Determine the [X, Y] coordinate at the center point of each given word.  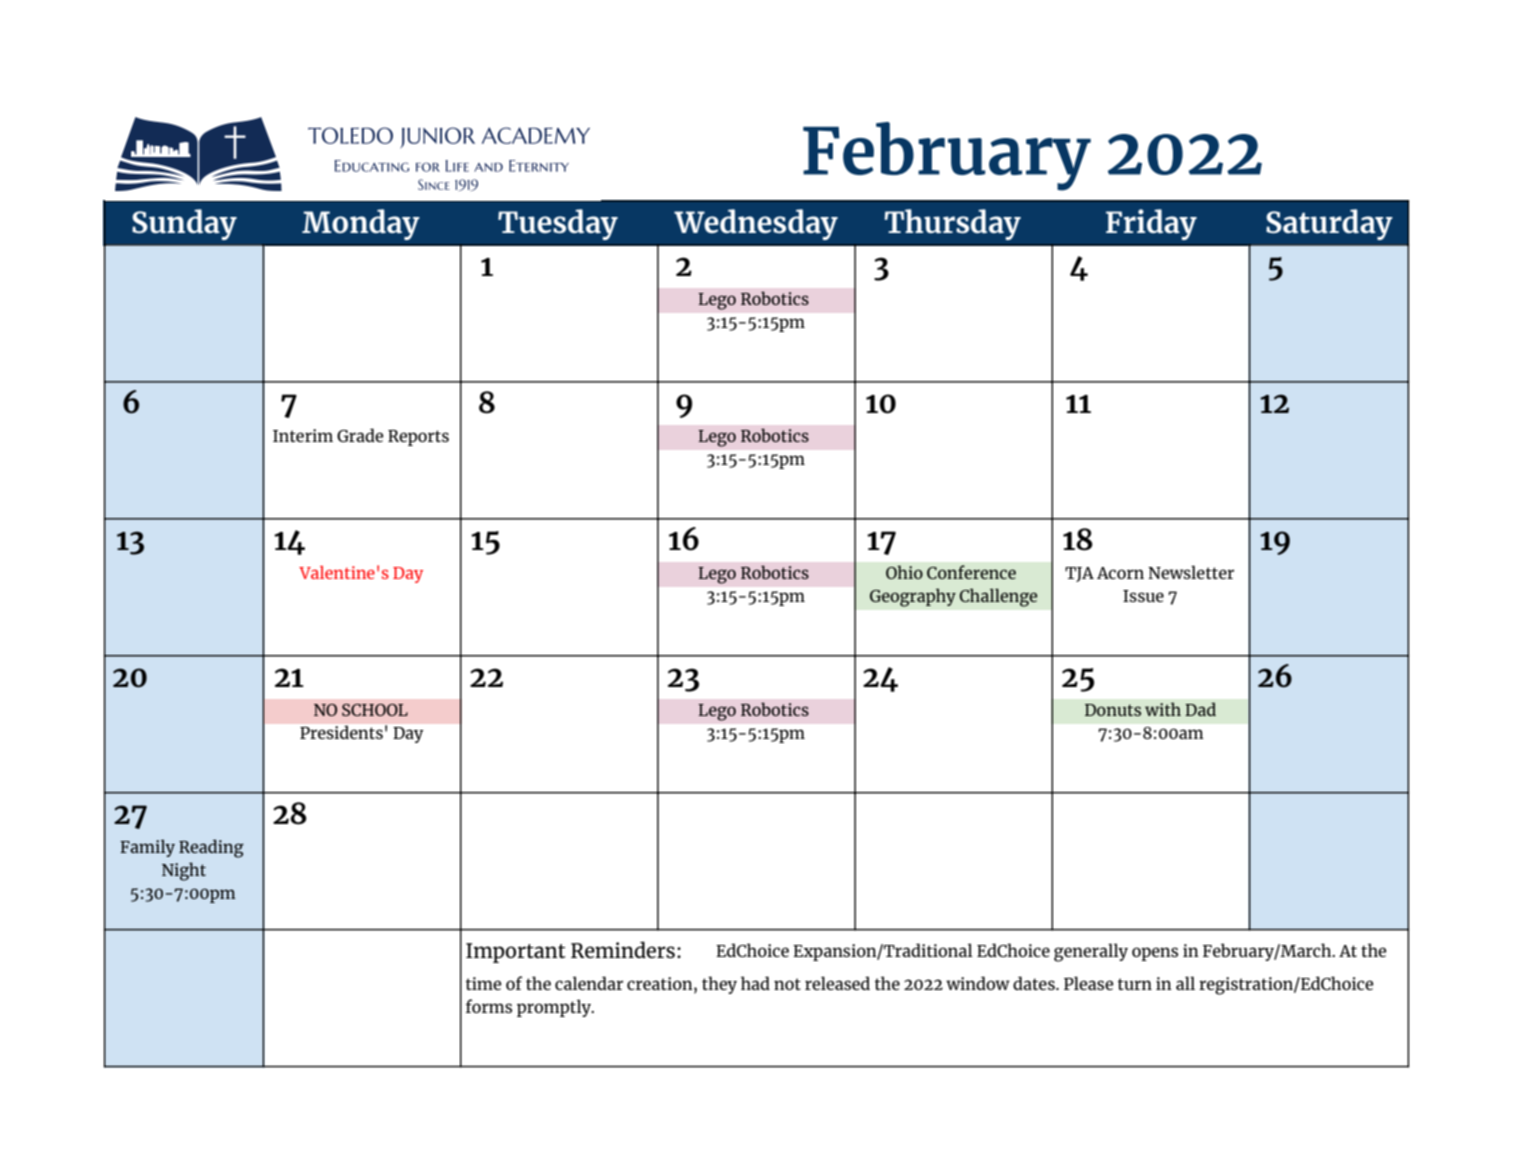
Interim [303, 435]
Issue [1143, 596]
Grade [360, 435]
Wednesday [756, 224]
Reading [211, 848]
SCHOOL [375, 710]
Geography [913, 597]
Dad [1200, 709]
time [483, 983]
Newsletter [1191, 572]
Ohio [904, 572]
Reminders [623, 949]
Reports [418, 438]
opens [1155, 954]
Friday [1151, 224]
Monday [361, 224]
